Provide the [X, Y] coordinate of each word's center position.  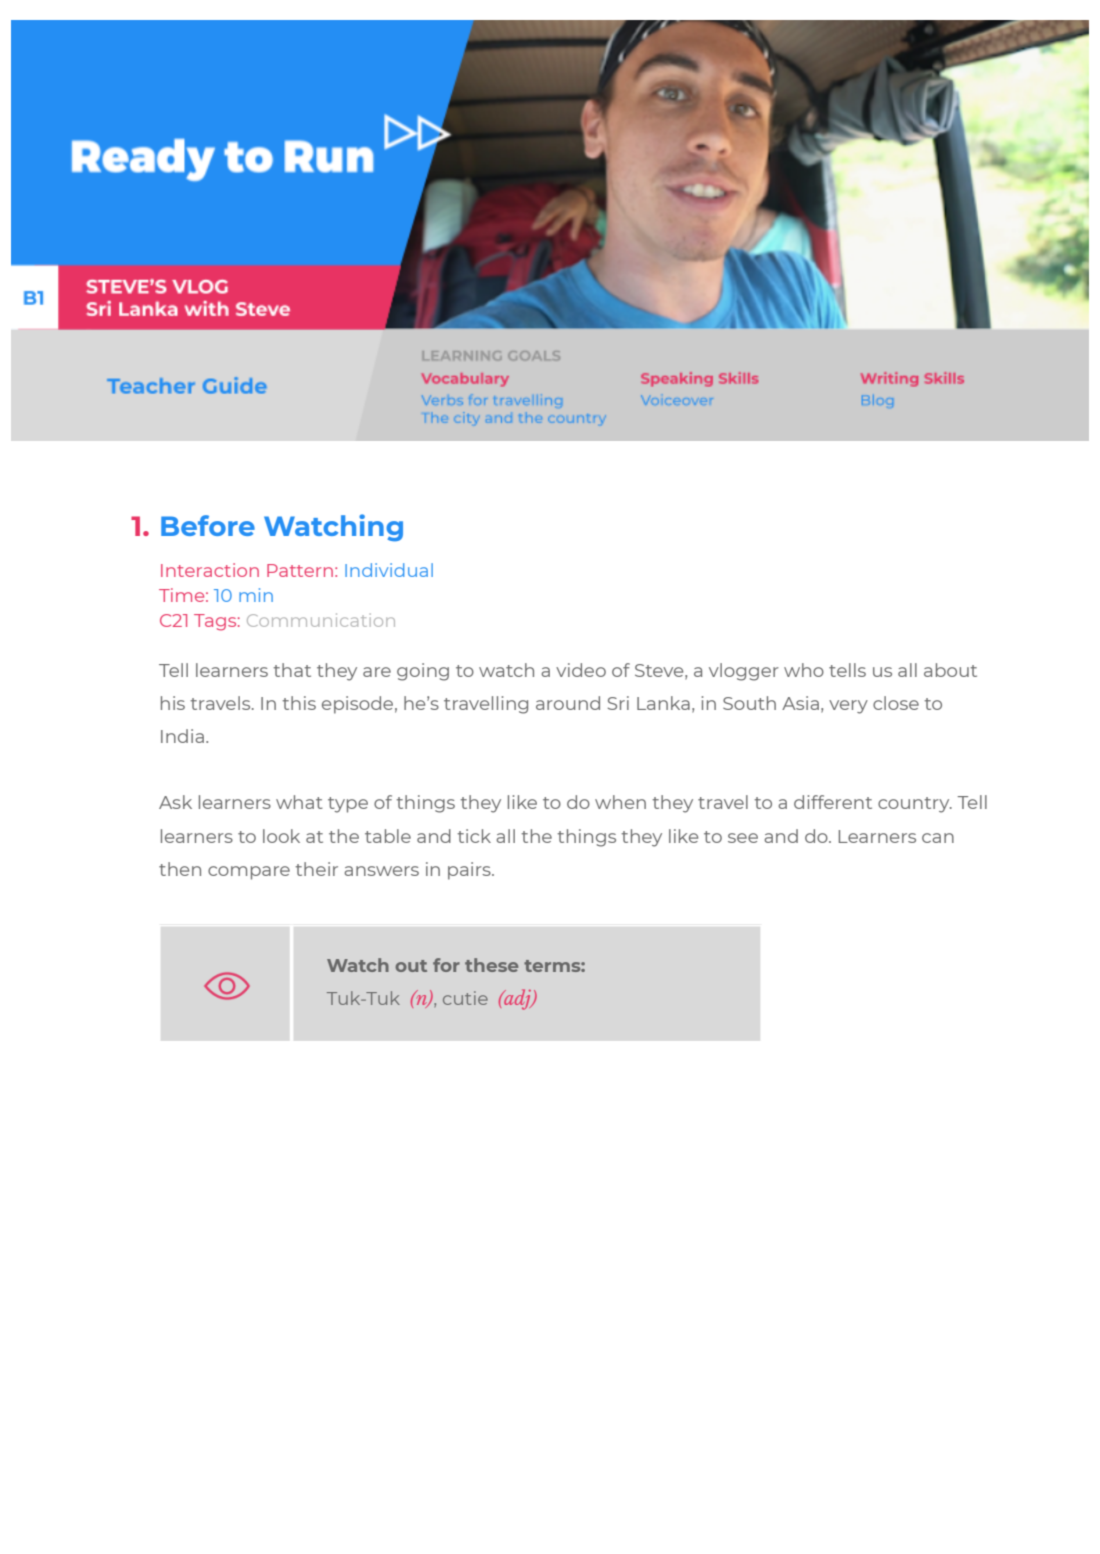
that [292, 670]
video [581, 670]
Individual [389, 570]
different [833, 802]
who [804, 670]
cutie [465, 998]
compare [249, 873]
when [620, 802]
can [938, 838]
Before [208, 525]
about [950, 670]
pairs [470, 871]
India [182, 736]
